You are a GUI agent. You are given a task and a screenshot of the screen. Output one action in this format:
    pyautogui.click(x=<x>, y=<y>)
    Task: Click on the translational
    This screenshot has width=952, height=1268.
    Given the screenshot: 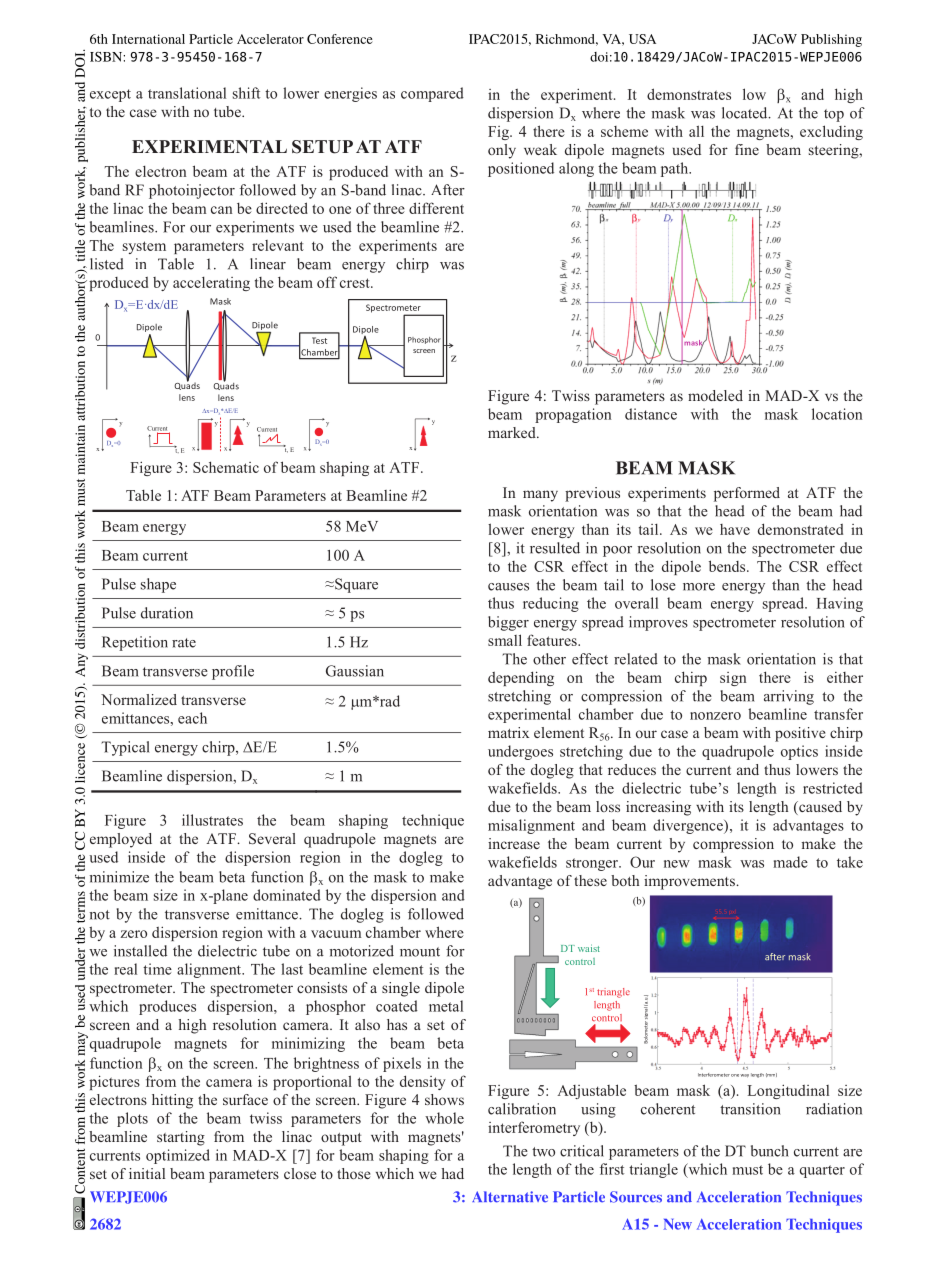 What is the action you would take?
    pyautogui.click(x=187, y=93)
